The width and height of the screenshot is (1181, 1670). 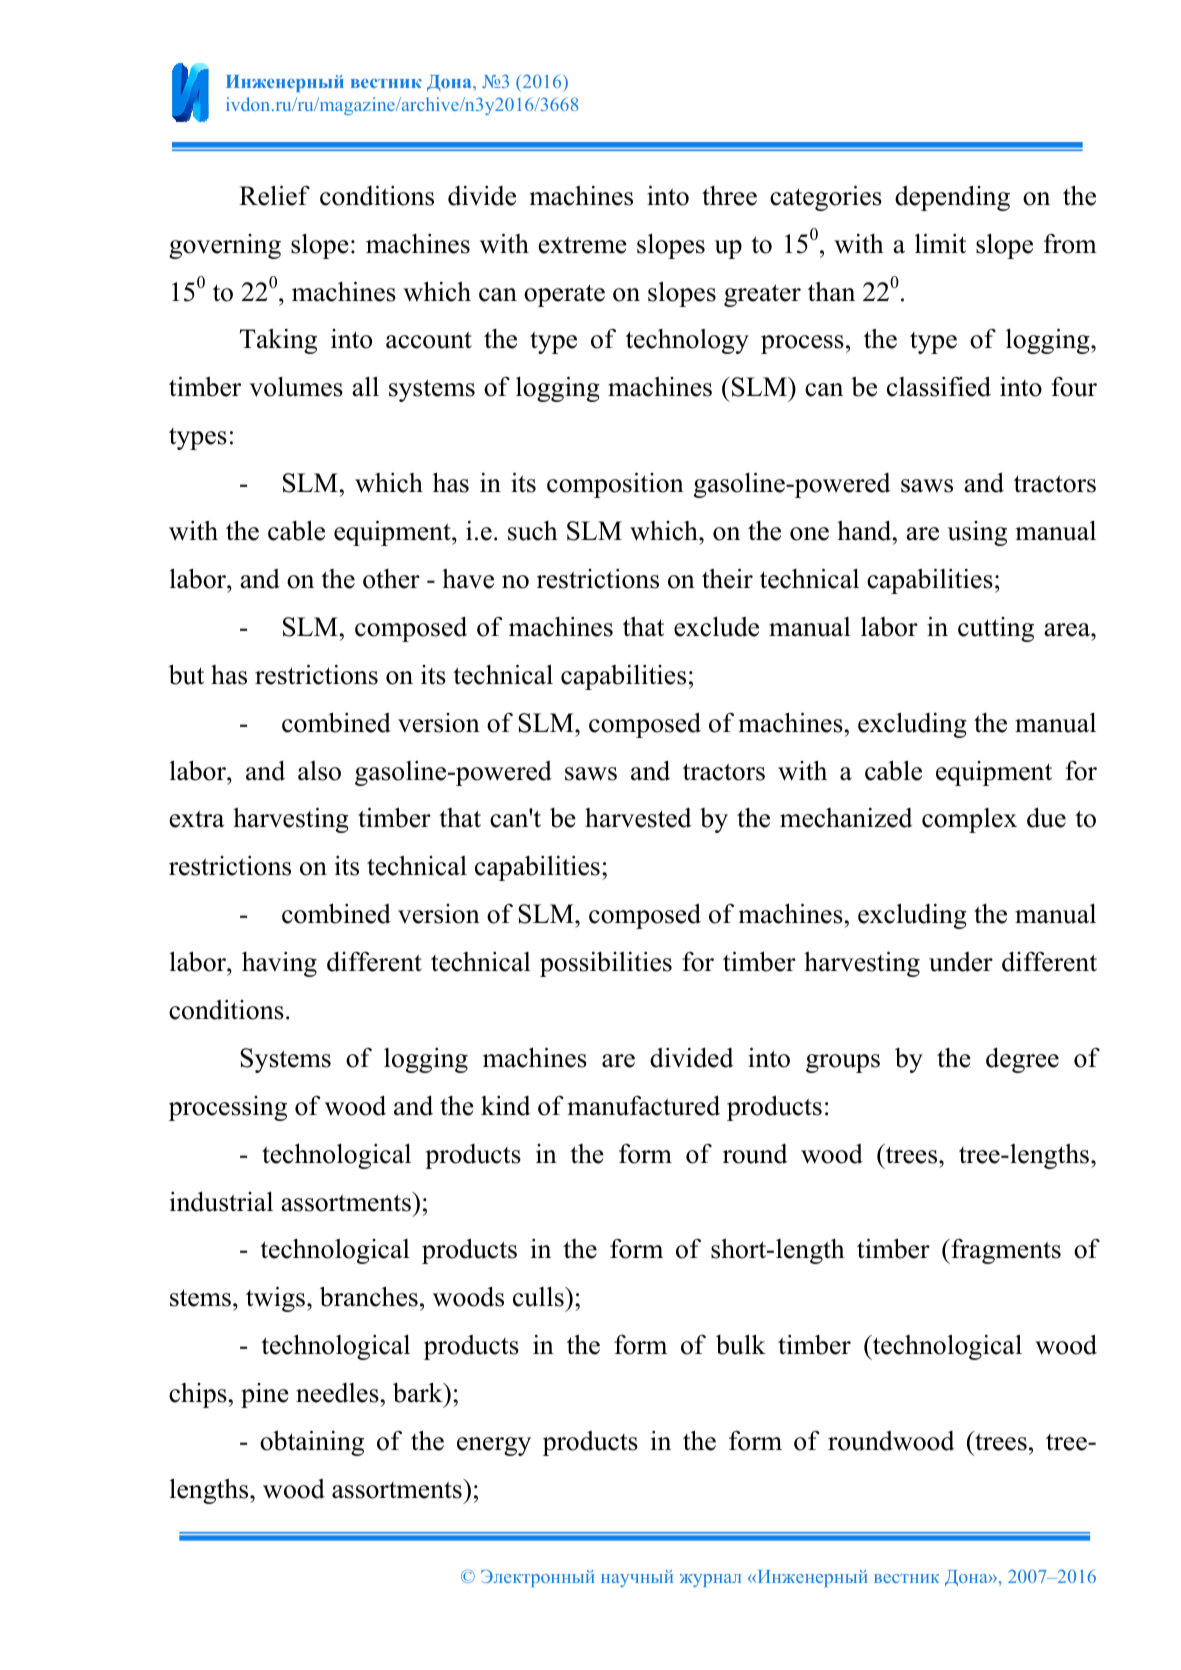 What do you see at coordinates (583, 245) in the screenshot?
I see `extreme` at bounding box center [583, 245].
